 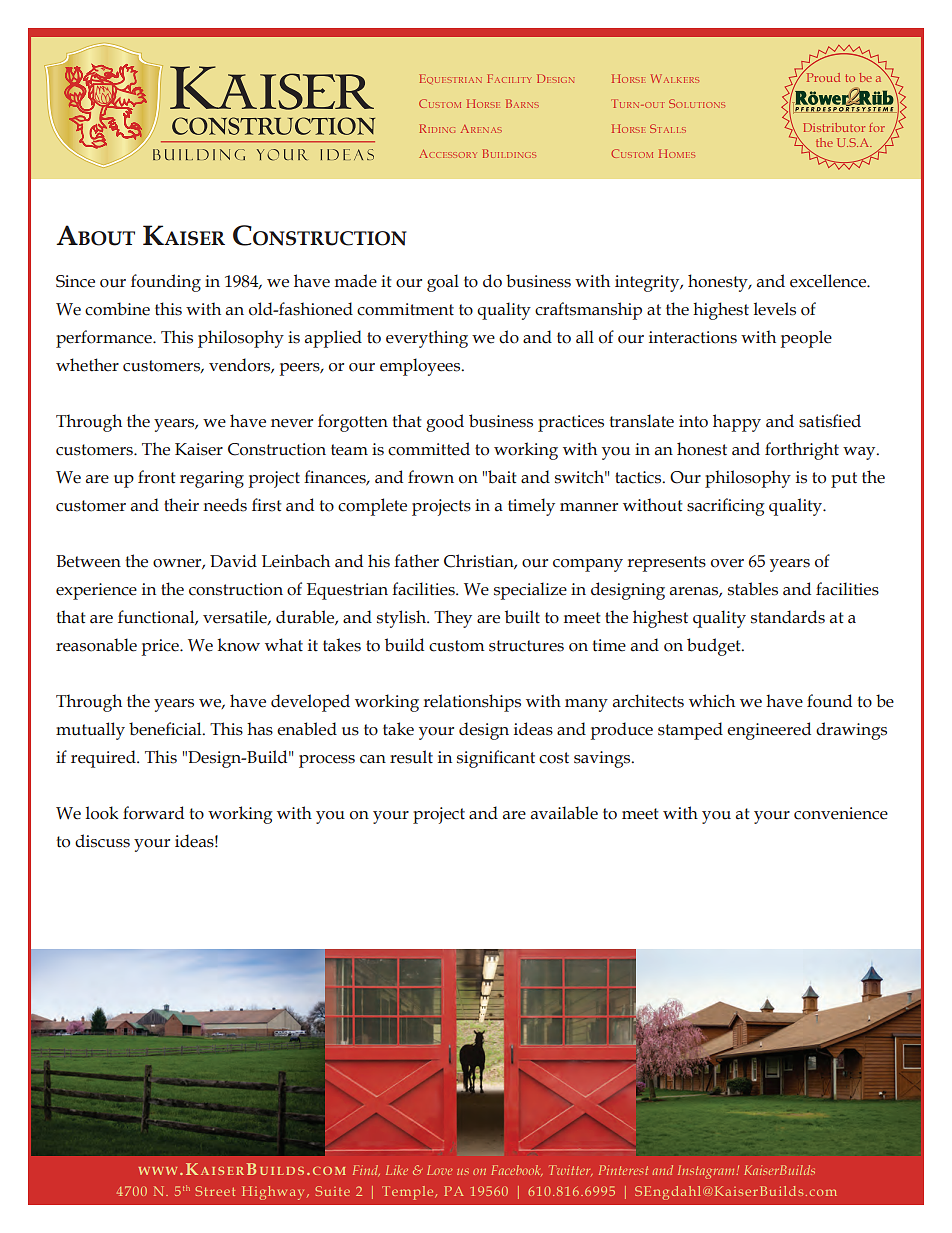 What do you see at coordinates (215, 1191) in the image?
I see `Street` at bounding box center [215, 1191].
